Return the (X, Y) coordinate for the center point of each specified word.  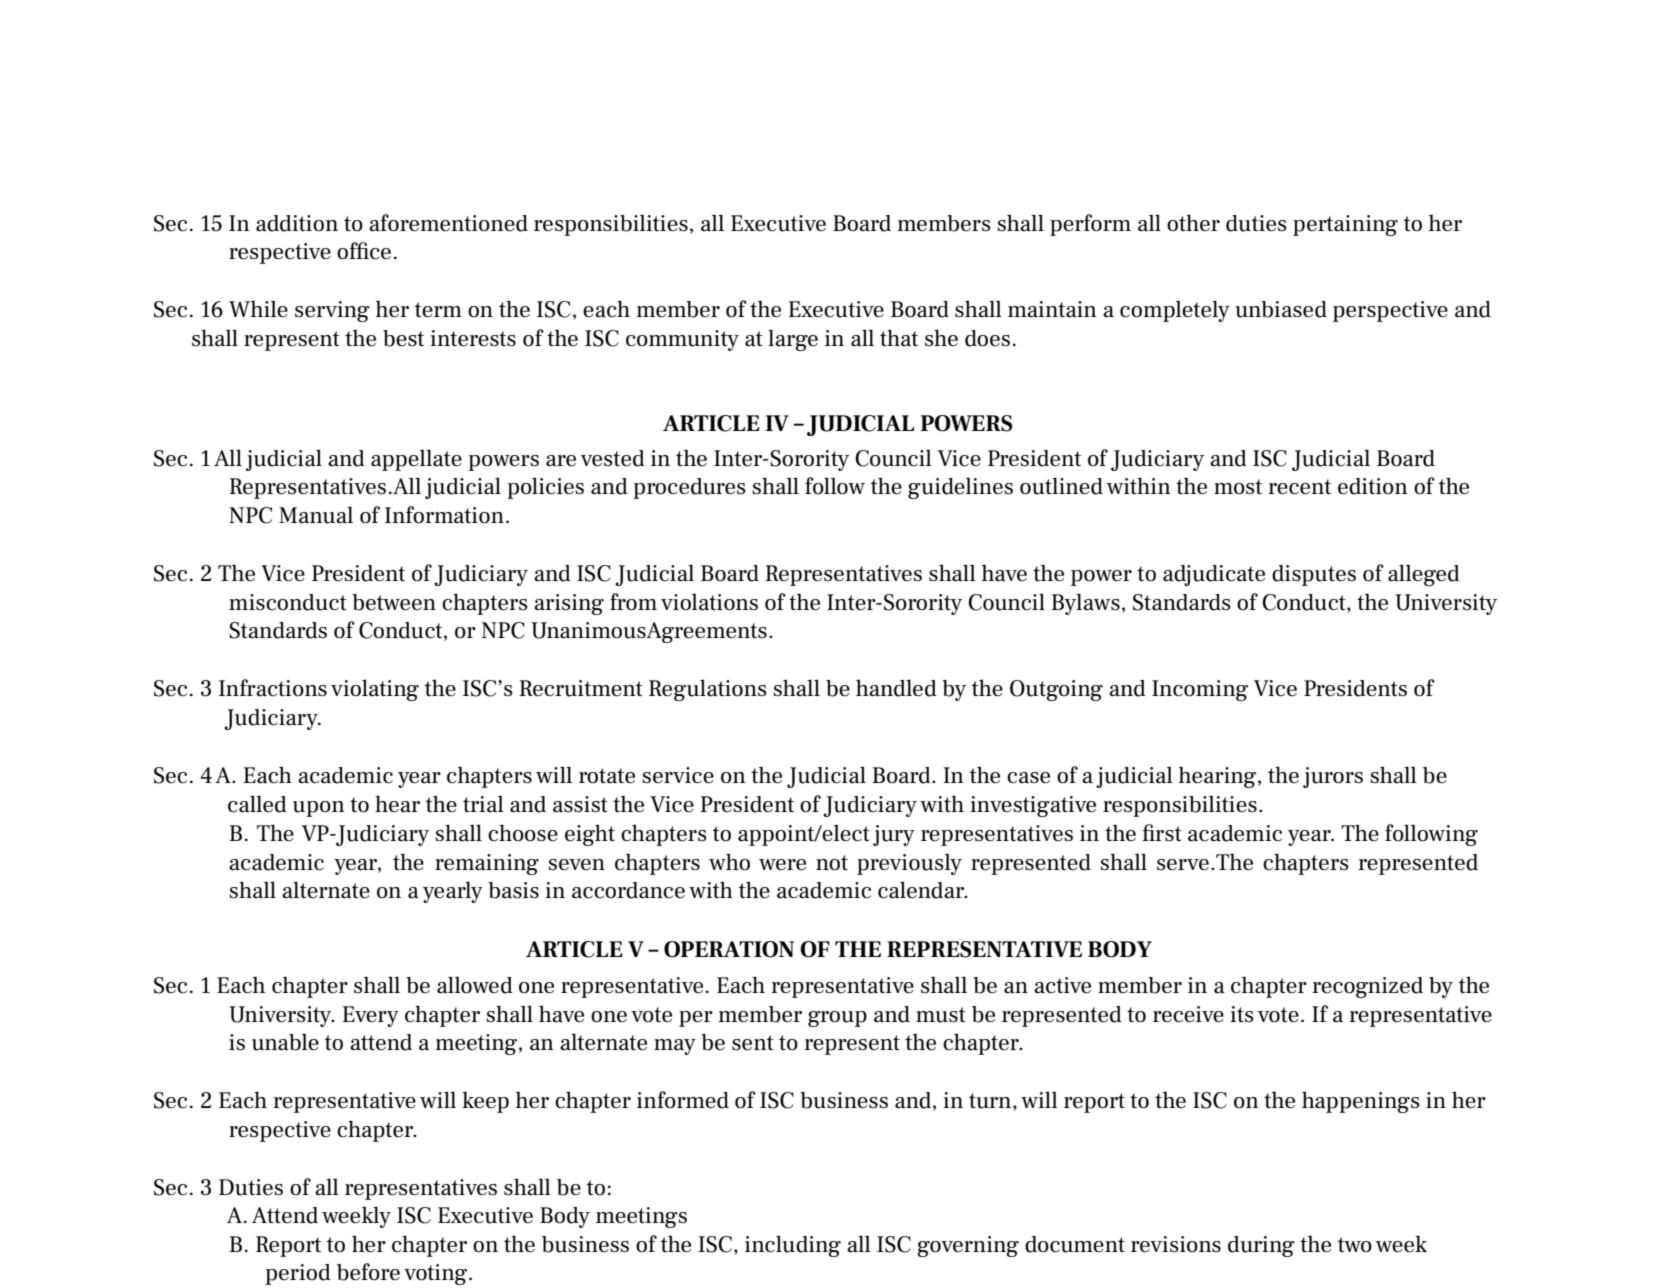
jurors (1333, 777)
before (368, 1272)
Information (444, 514)
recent (1299, 487)
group (837, 1019)
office (364, 250)
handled (896, 688)
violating (375, 690)
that (899, 337)
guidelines (960, 488)
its (1242, 1014)
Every (371, 1016)
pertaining (1345, 225)
